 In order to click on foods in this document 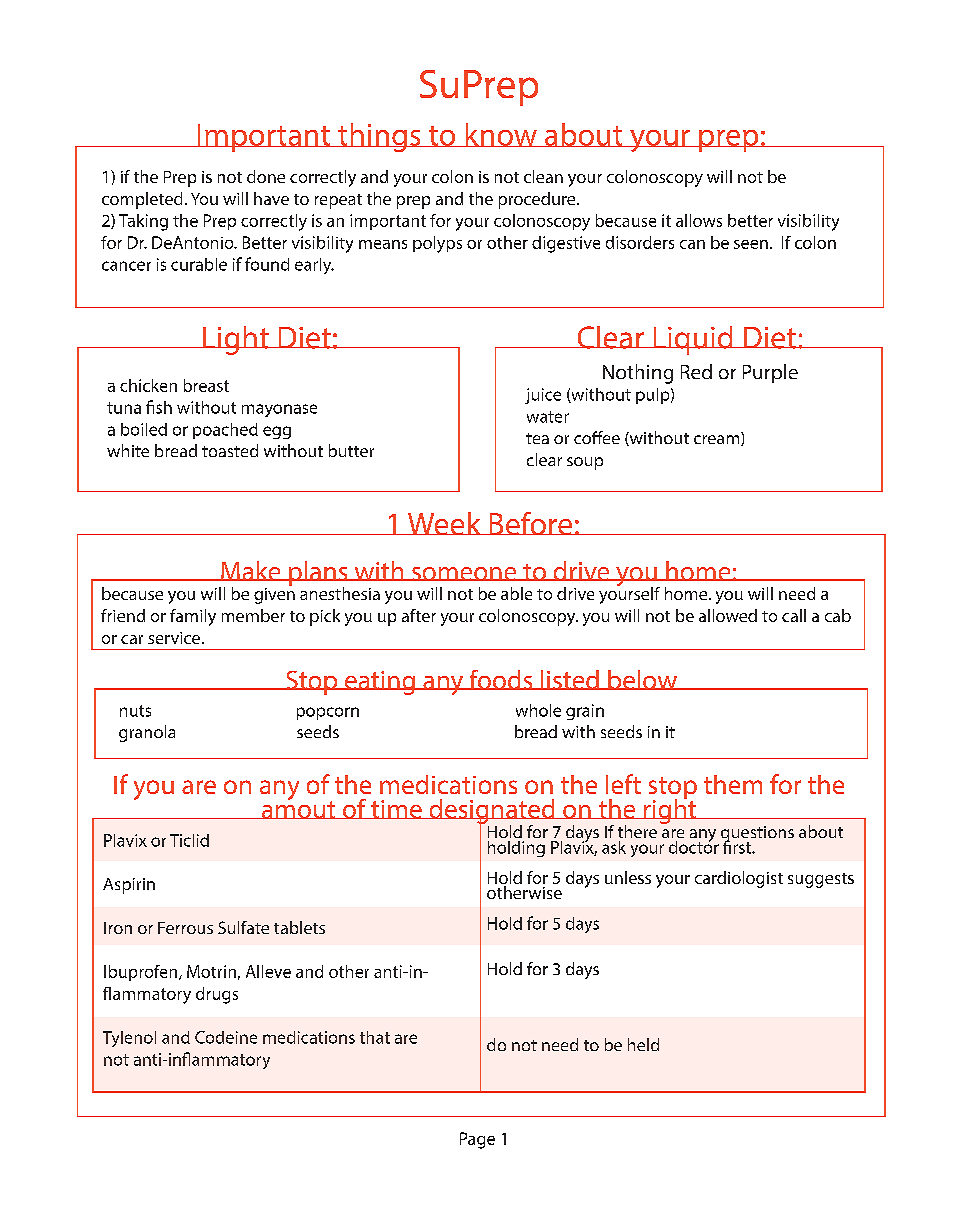, I will do `click(501, 680)`.
